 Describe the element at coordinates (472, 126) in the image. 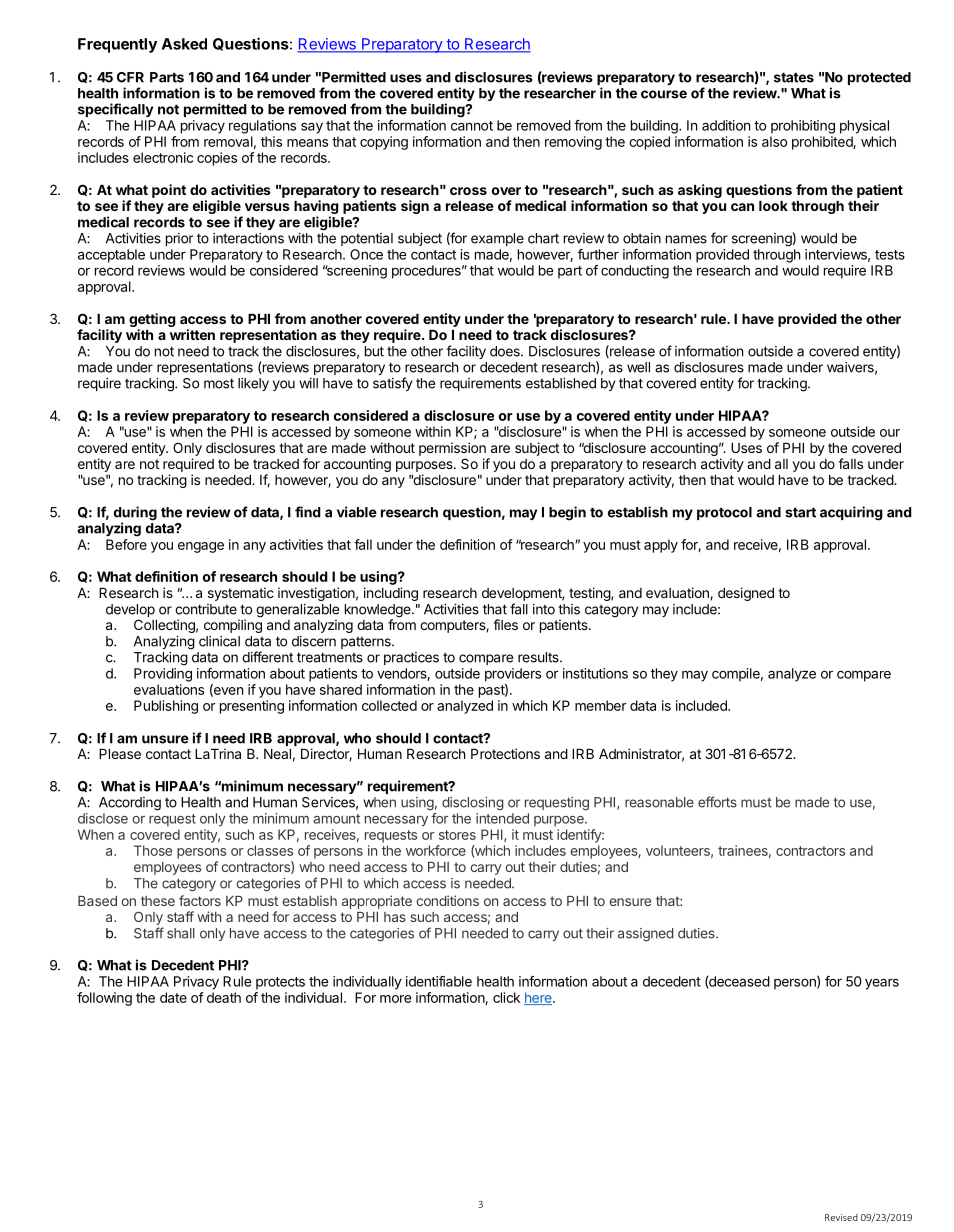

I see `cannot` at that location.
